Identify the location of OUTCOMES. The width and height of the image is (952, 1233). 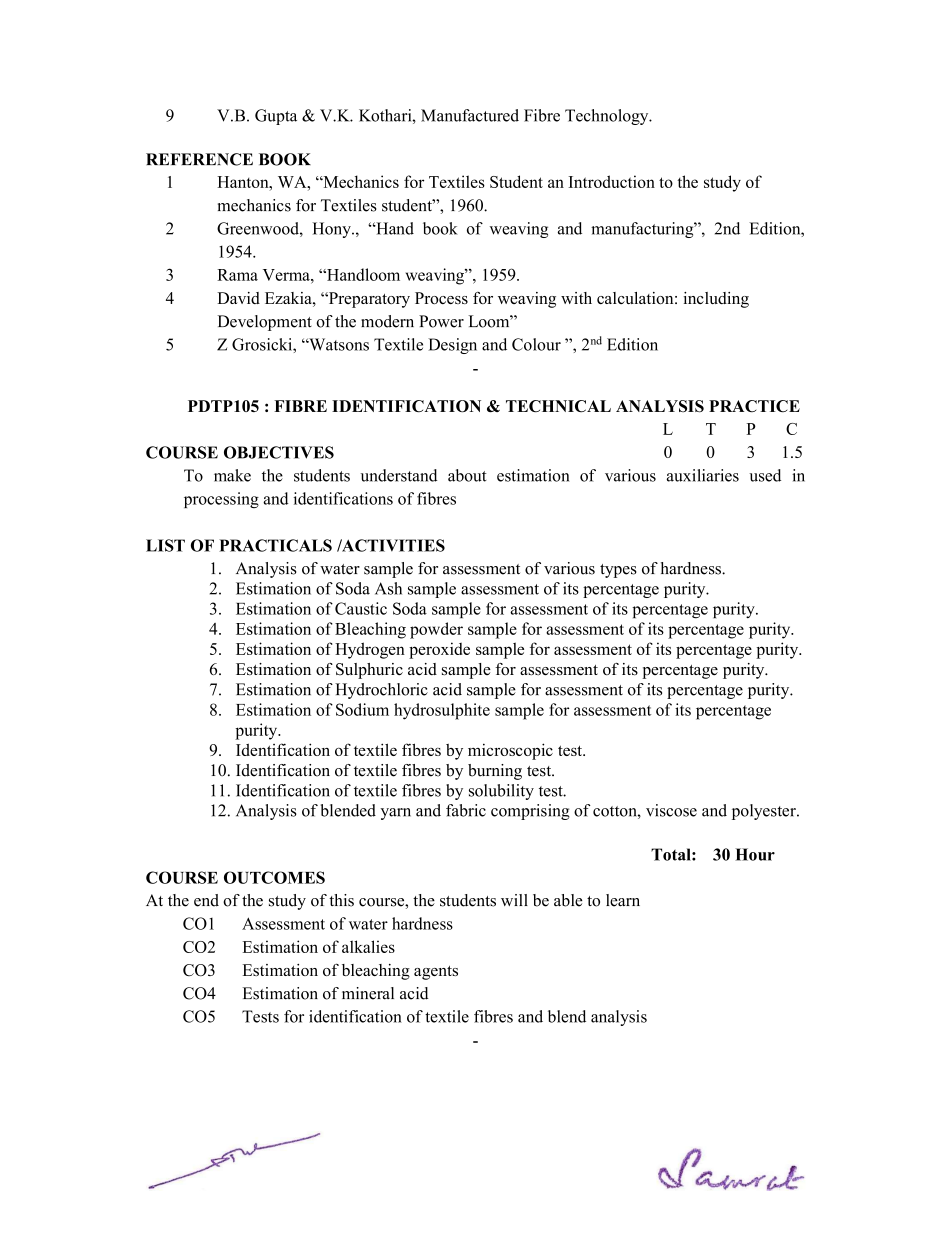
(274, 877).
